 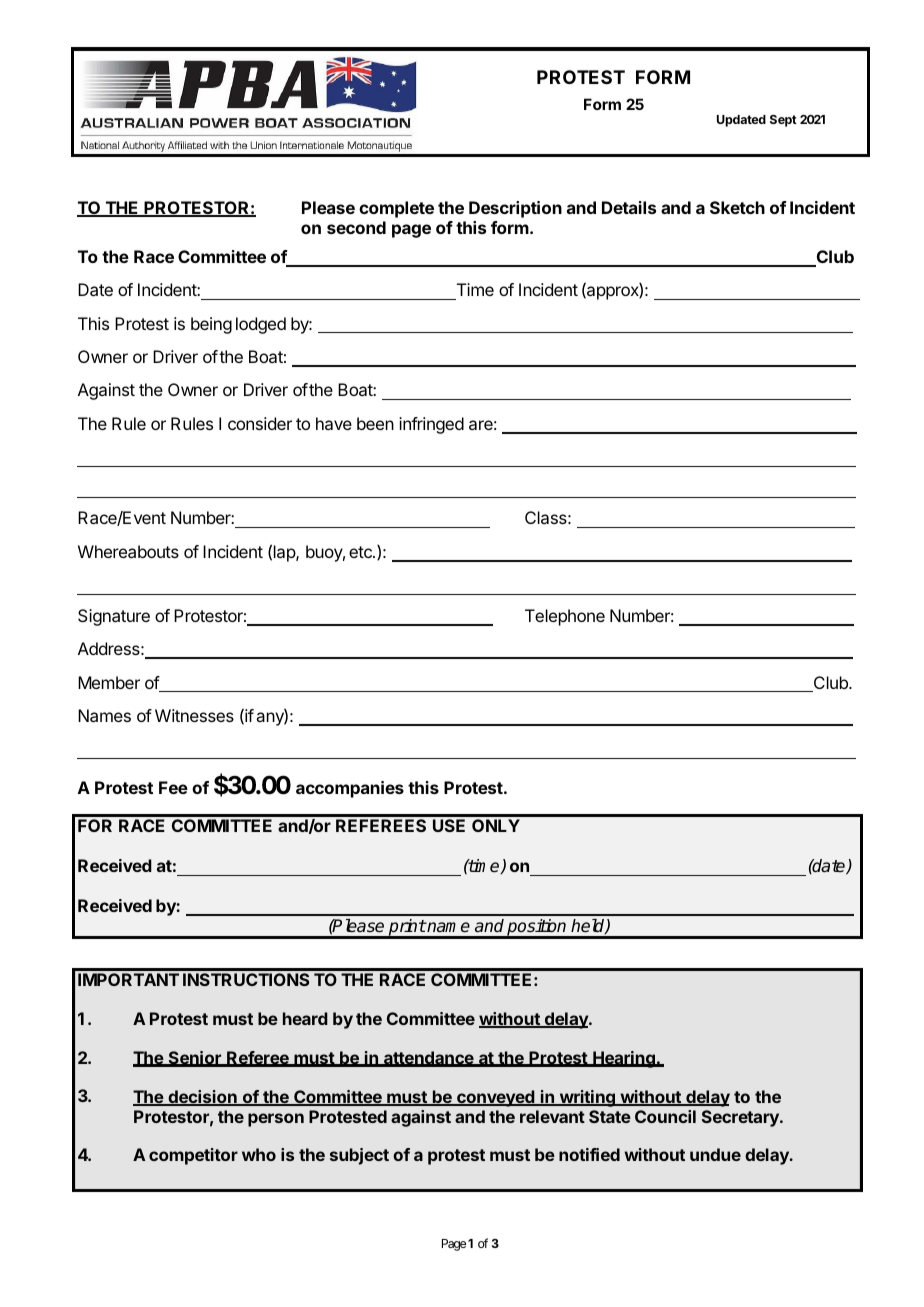 What do you see at coordinates (783, 121) in the screenshot?
I see `Sept` at bounding box center [783, 121].
